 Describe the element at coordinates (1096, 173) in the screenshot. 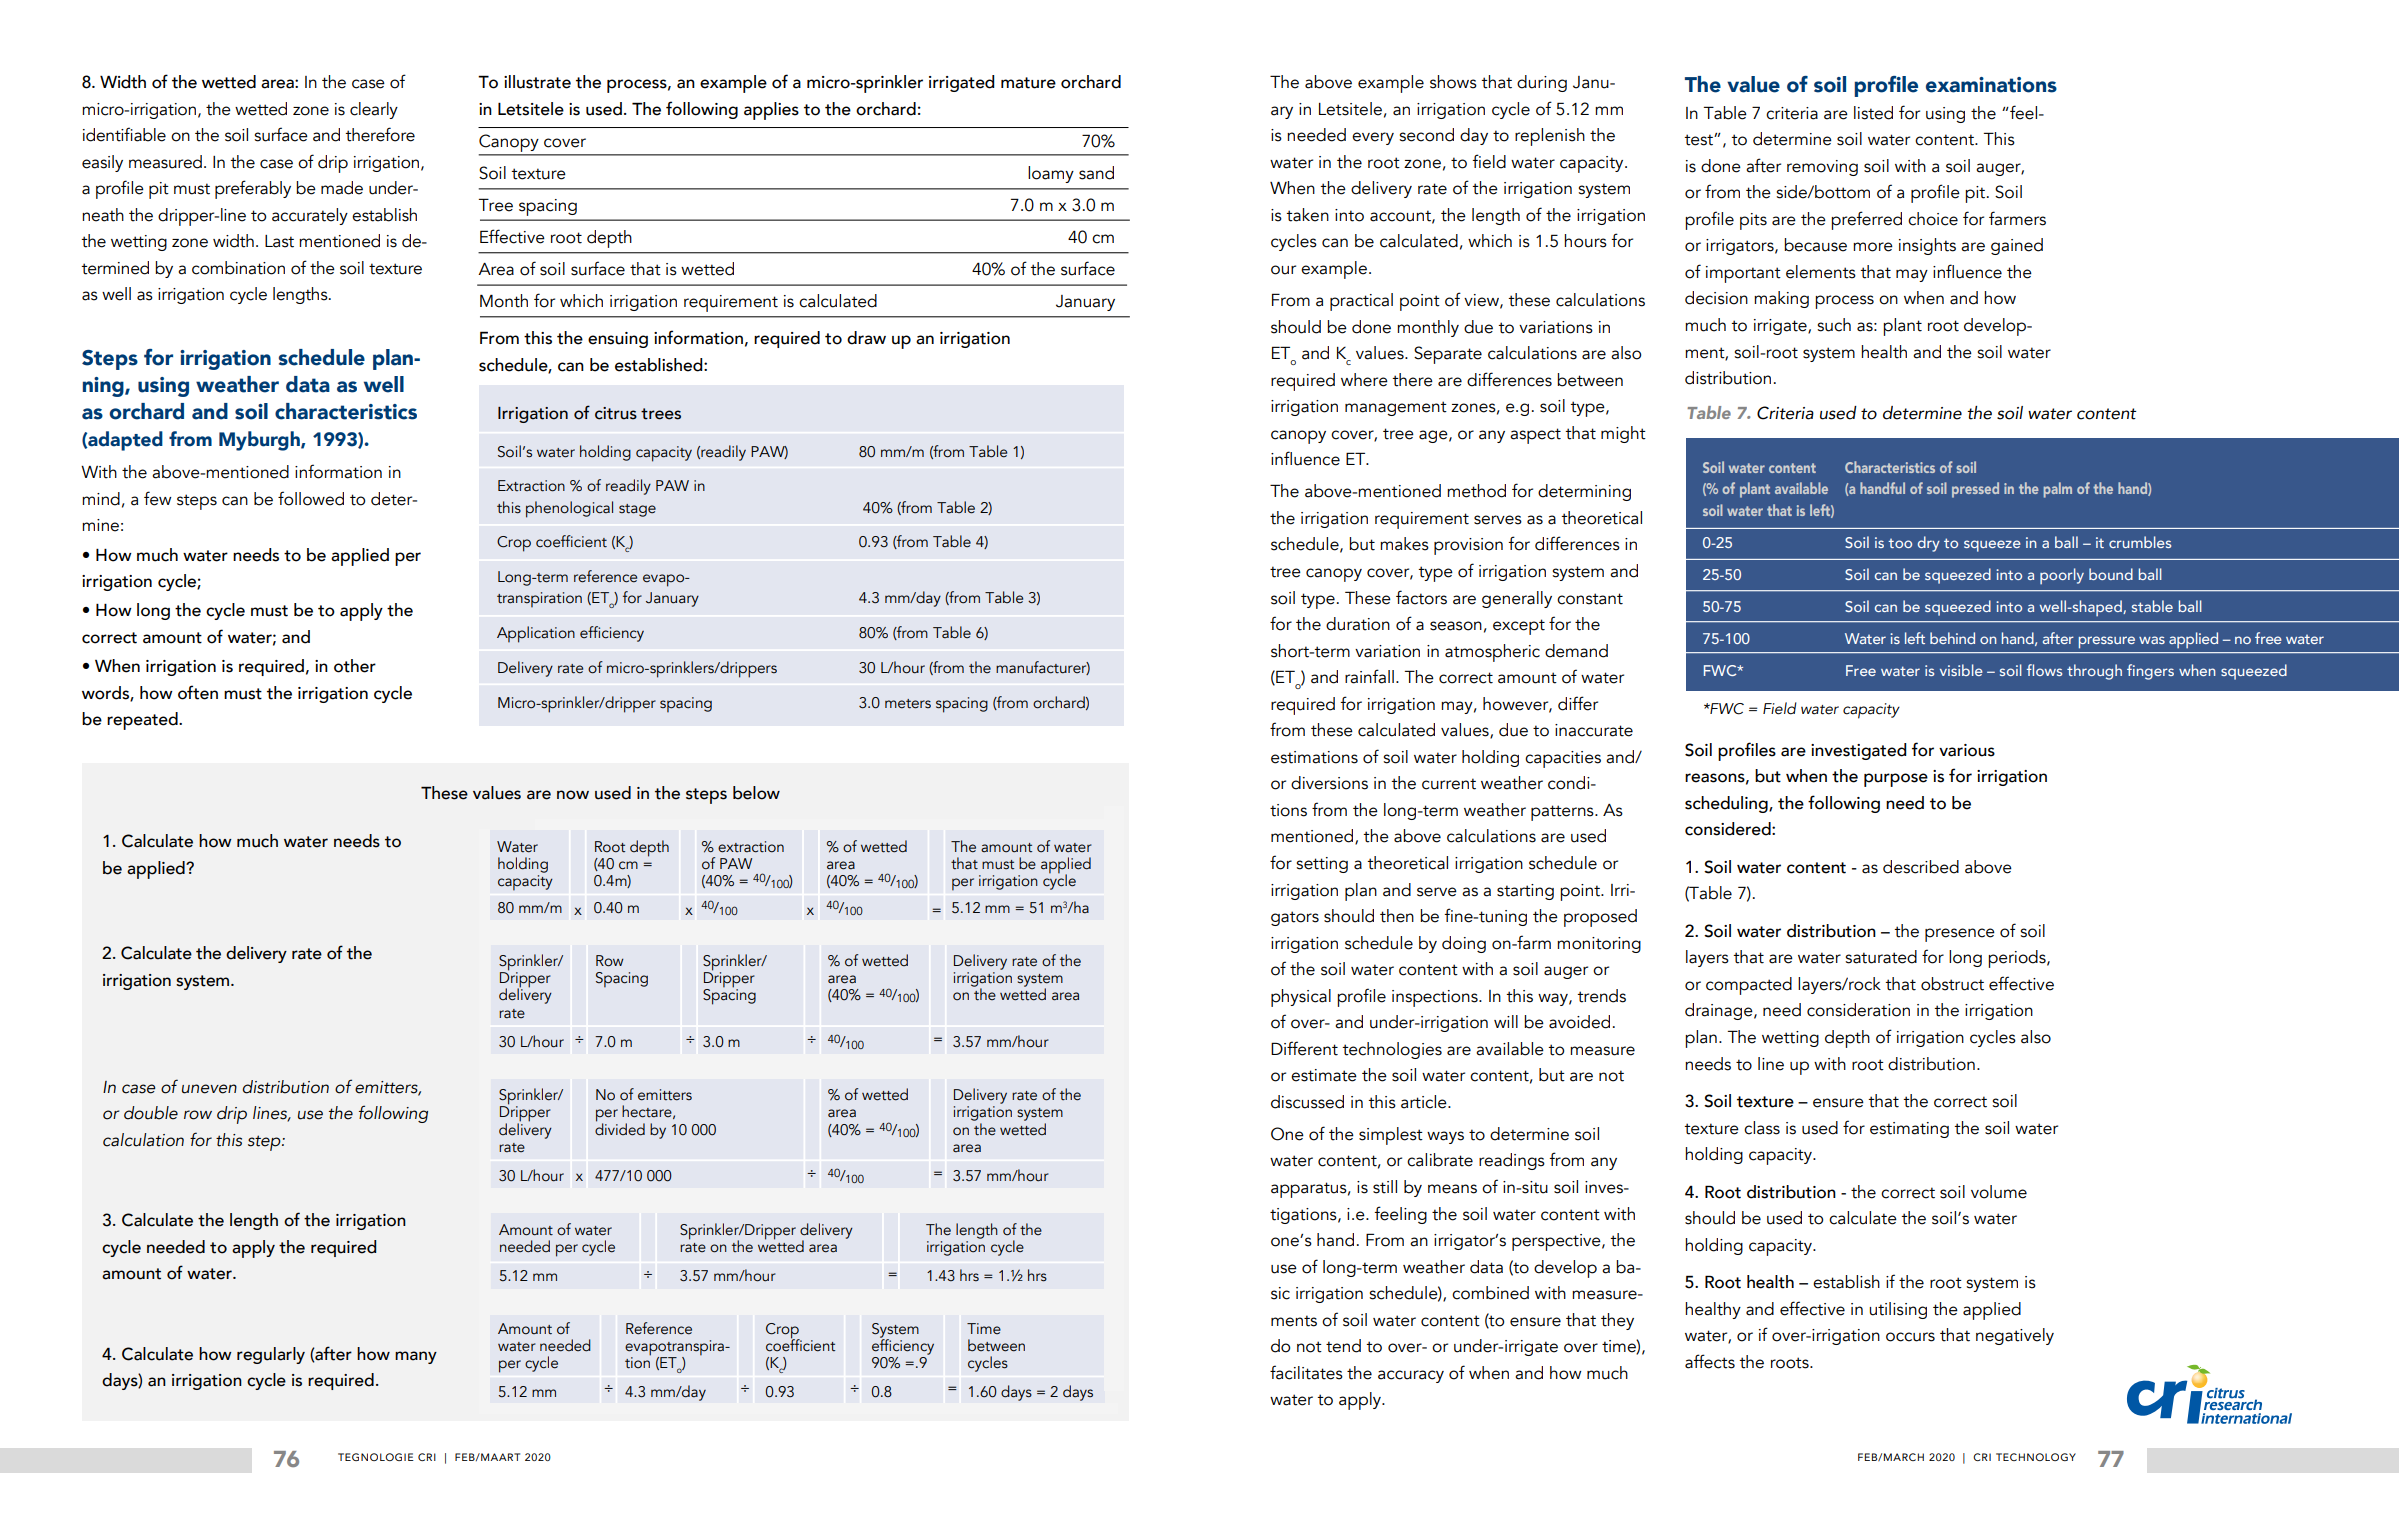

I see `sand` at that location.
